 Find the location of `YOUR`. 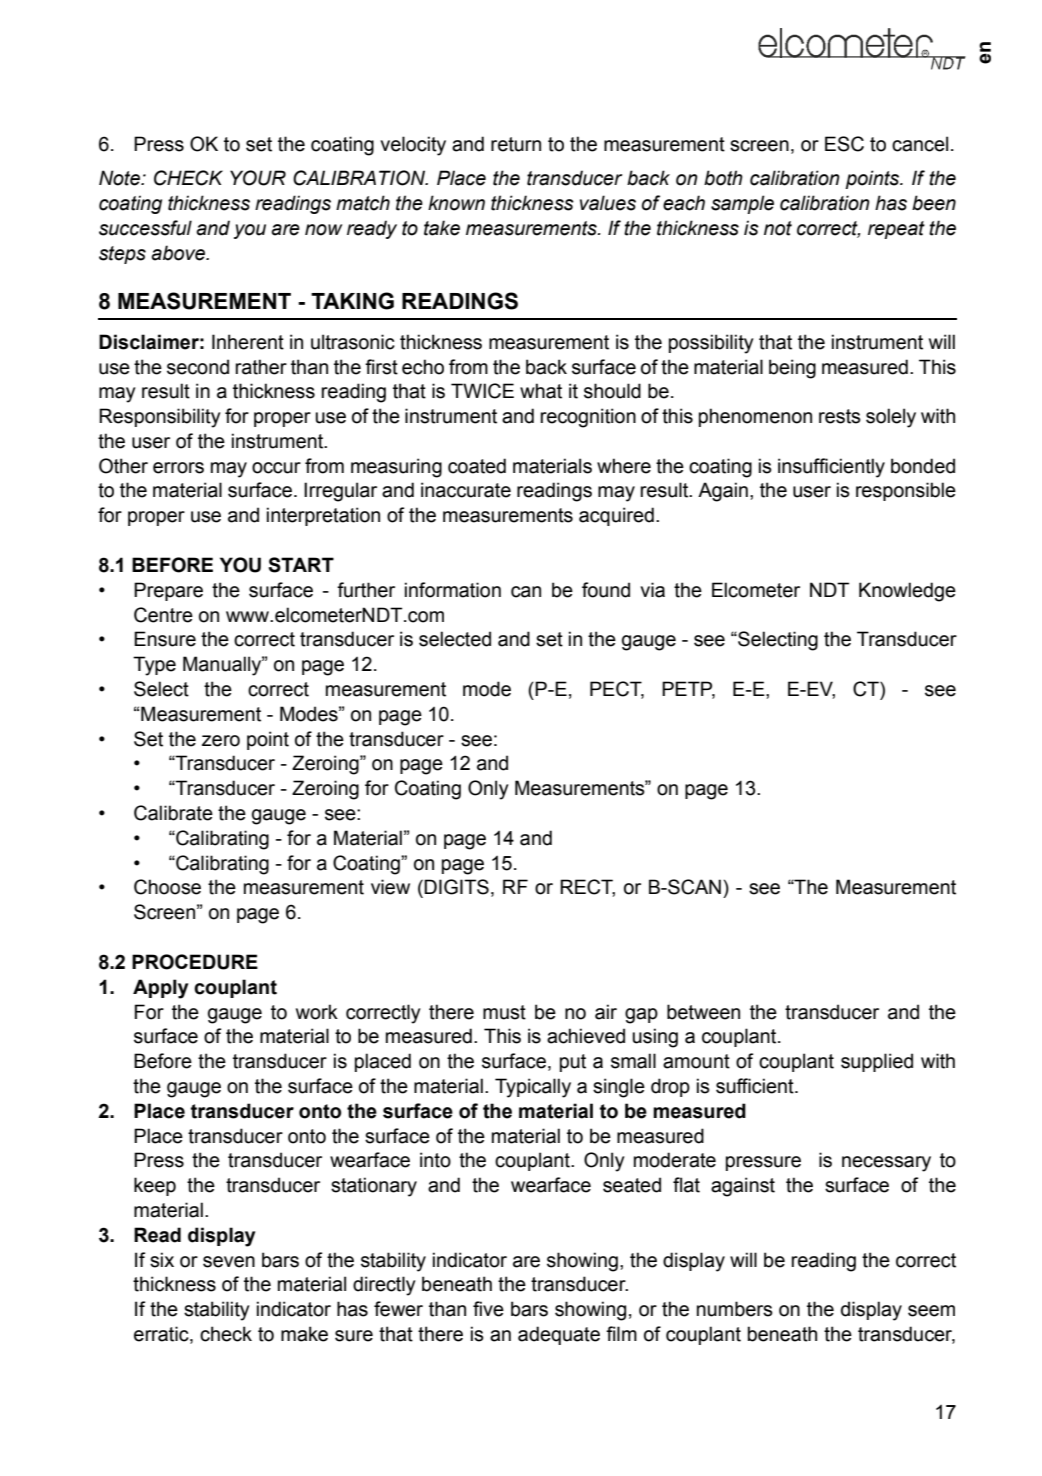

YOUR is located at coordinates (258, 178).
